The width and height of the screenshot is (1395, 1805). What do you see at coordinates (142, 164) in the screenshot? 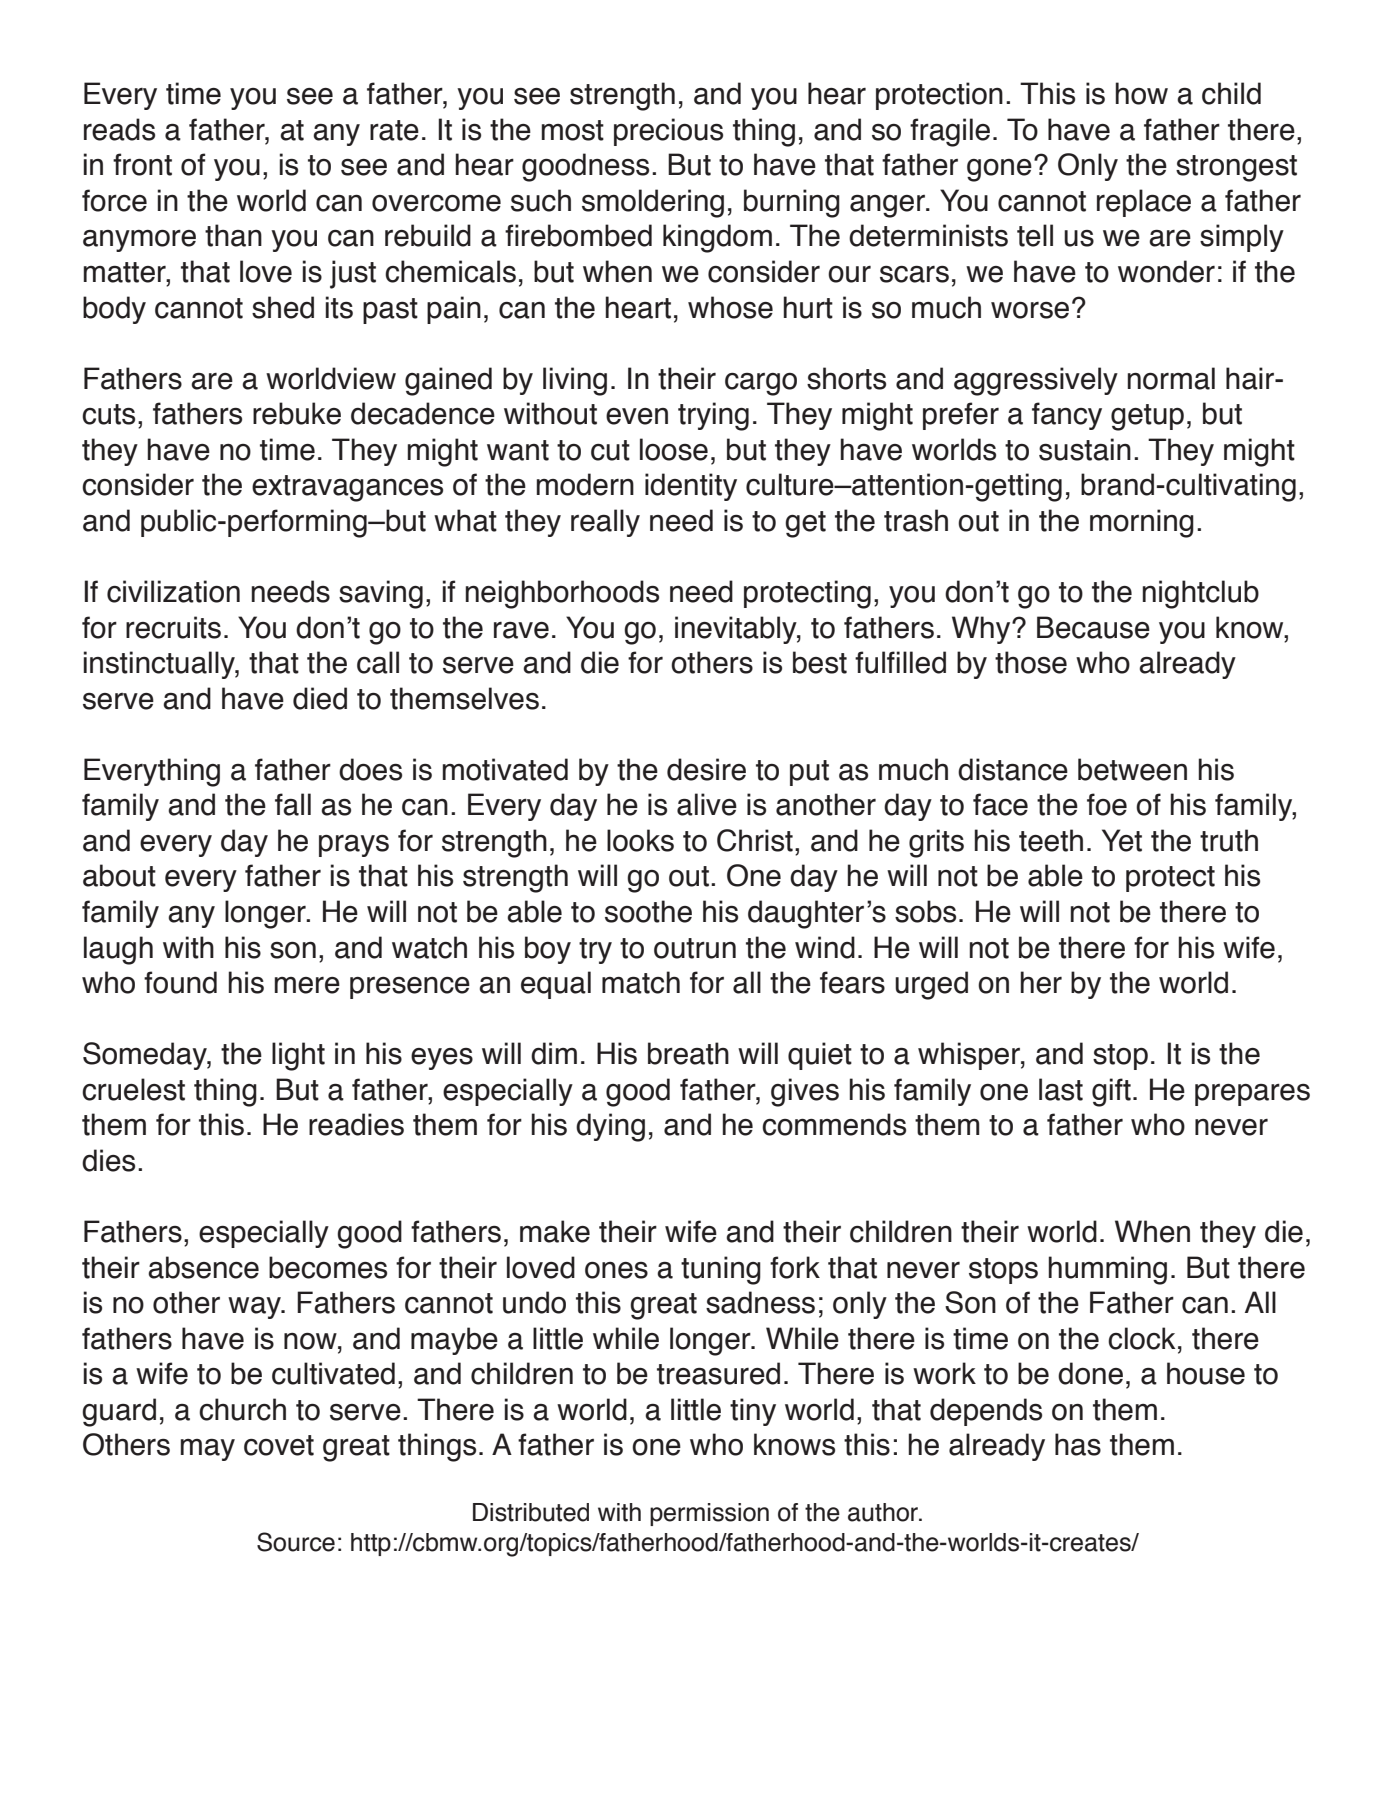
I see `front` at bounding box center [142, 164].
